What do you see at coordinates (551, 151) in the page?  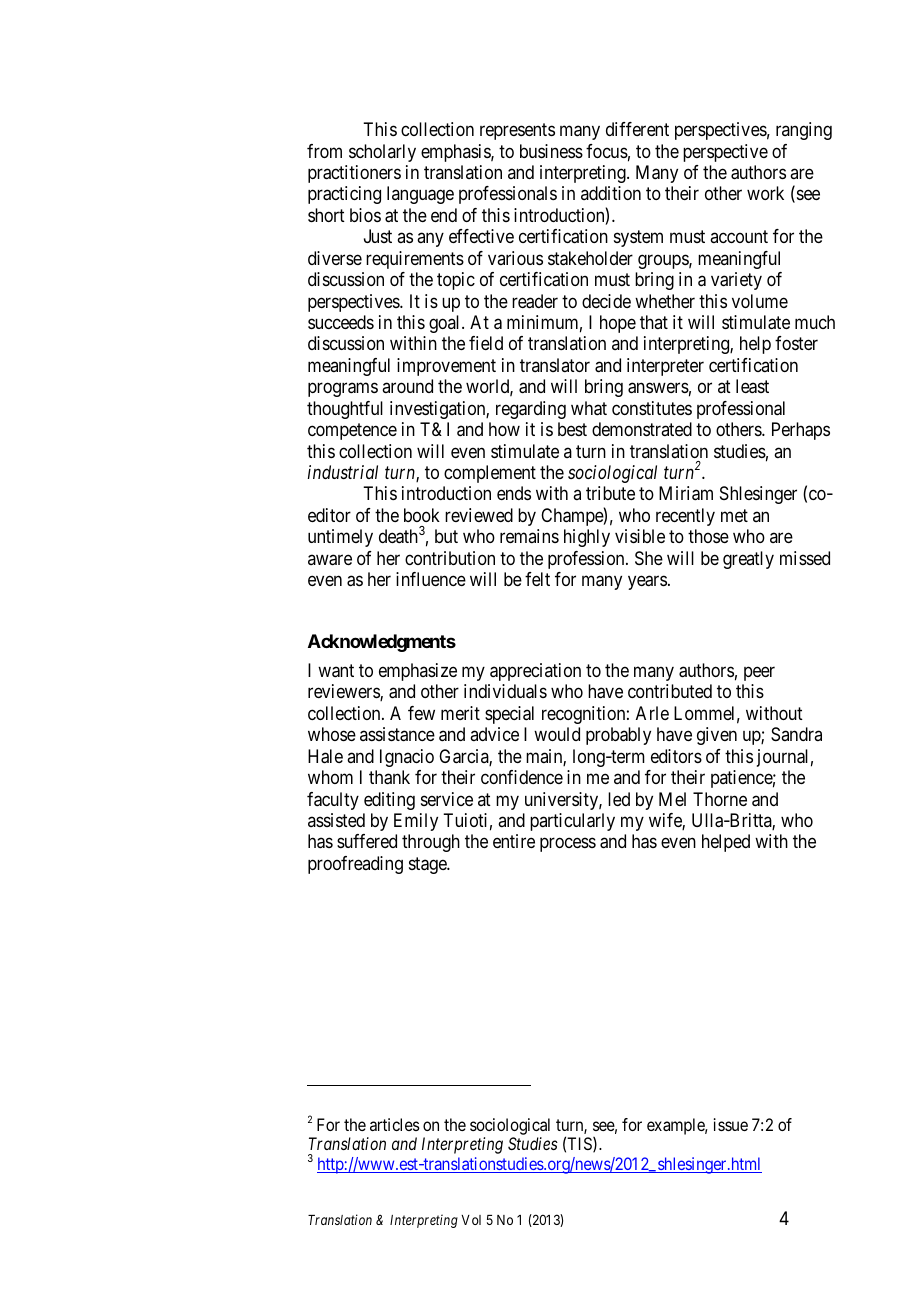 I see `business` at bounding box center [551, 151].
